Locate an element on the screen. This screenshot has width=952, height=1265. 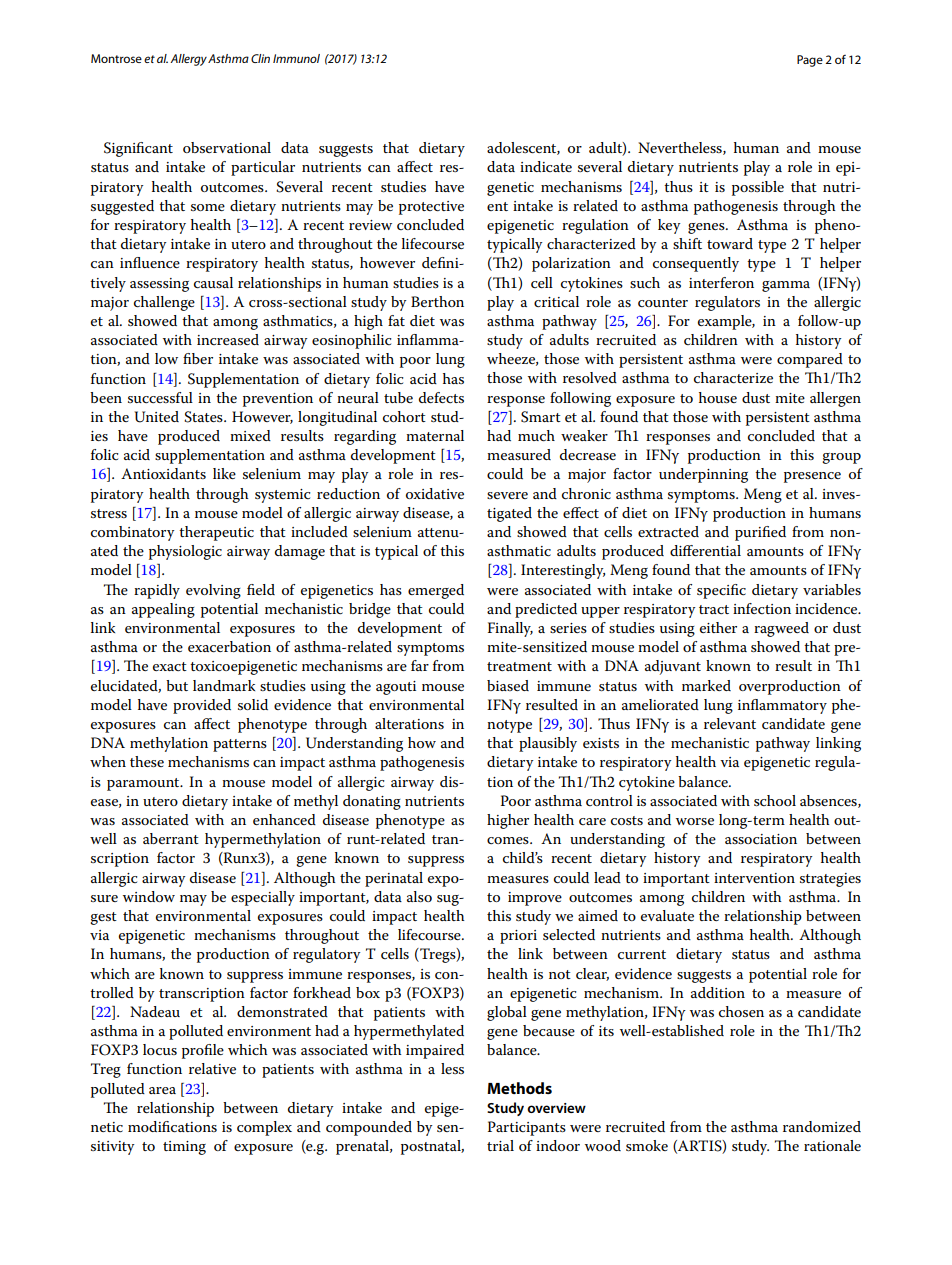
plausibly is located at coordinates (548, 744).
